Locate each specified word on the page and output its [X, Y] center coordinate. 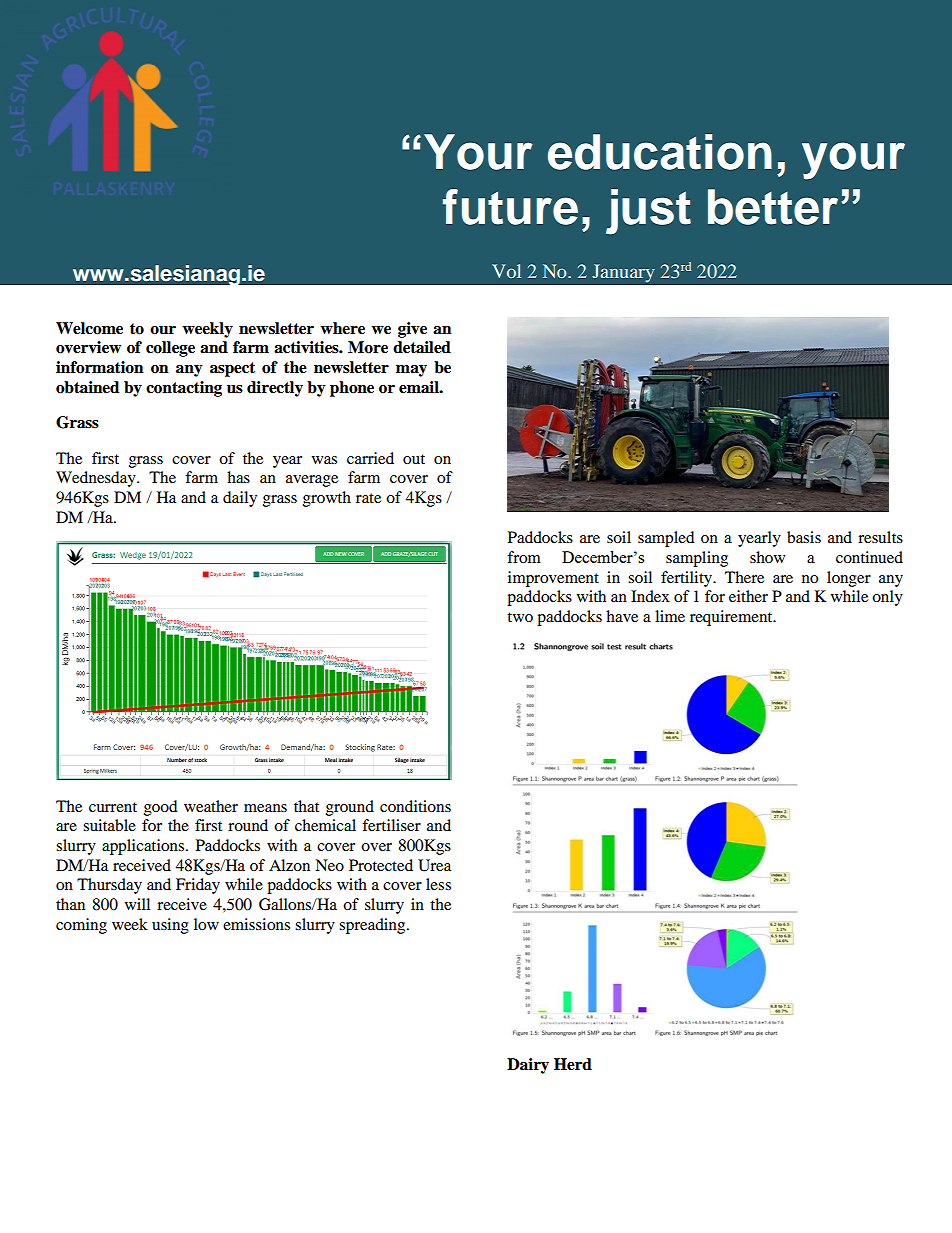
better [773, 207]
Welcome [89, 328]
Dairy [528, 1066]
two [520, 617]
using [170, 926]
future [510, 207]
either [748, 596]
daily [240, 499]
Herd [573, 1064]
